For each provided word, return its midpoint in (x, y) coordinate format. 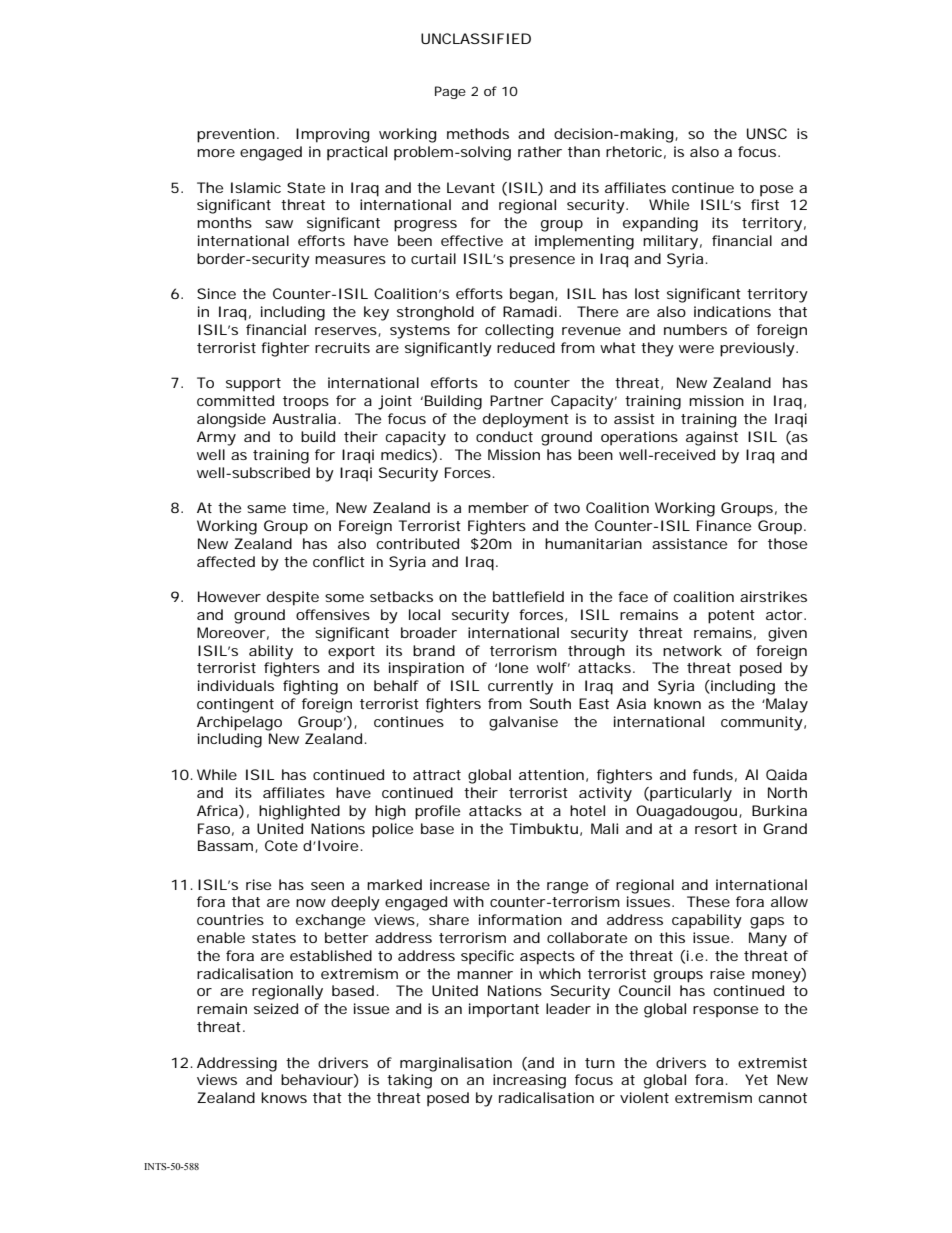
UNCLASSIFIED (476, 38)
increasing (529, 1081)
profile (437, 812)
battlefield (528, 596)
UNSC (767, 133)
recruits (342, 347)
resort (716, 829)
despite (293, 598)
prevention (236, 135)
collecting (519, 331)
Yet (756, 1079)
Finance (724, 525)
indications (732, 311)
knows (284, 1097)
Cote (281, 845)
